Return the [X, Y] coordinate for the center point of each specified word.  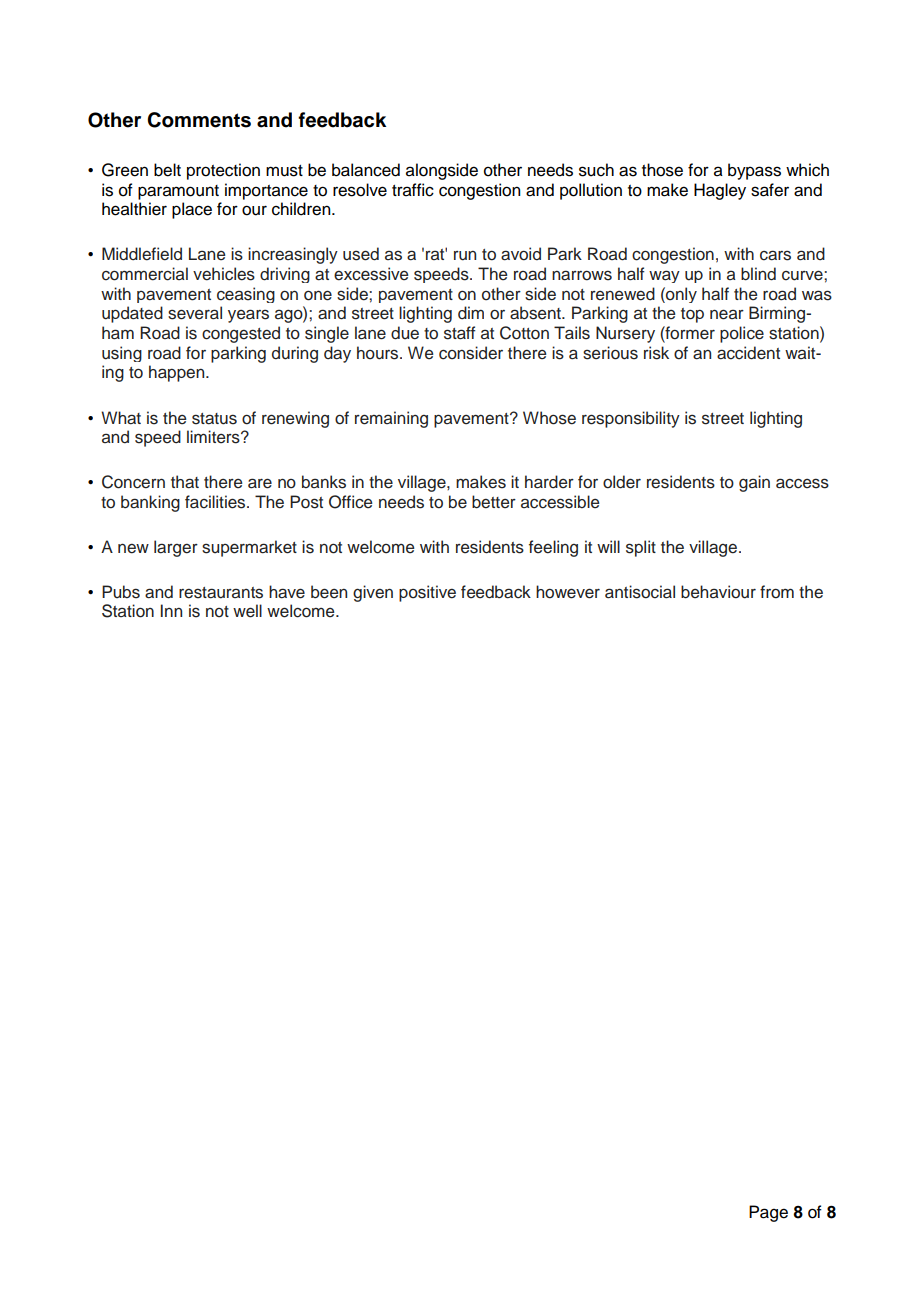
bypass [754, 171]
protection [223, 171]
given [373, 593]
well [247, 611]
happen [178, 373]
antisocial [640, 592]
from [777, 592]
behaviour [718, 592]
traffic [413, 190]
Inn [171, 610]
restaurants [221, 593]
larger [176, 548]
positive [427, 593]
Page [768, 1213]
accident [748, 353]
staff [460, 333]
